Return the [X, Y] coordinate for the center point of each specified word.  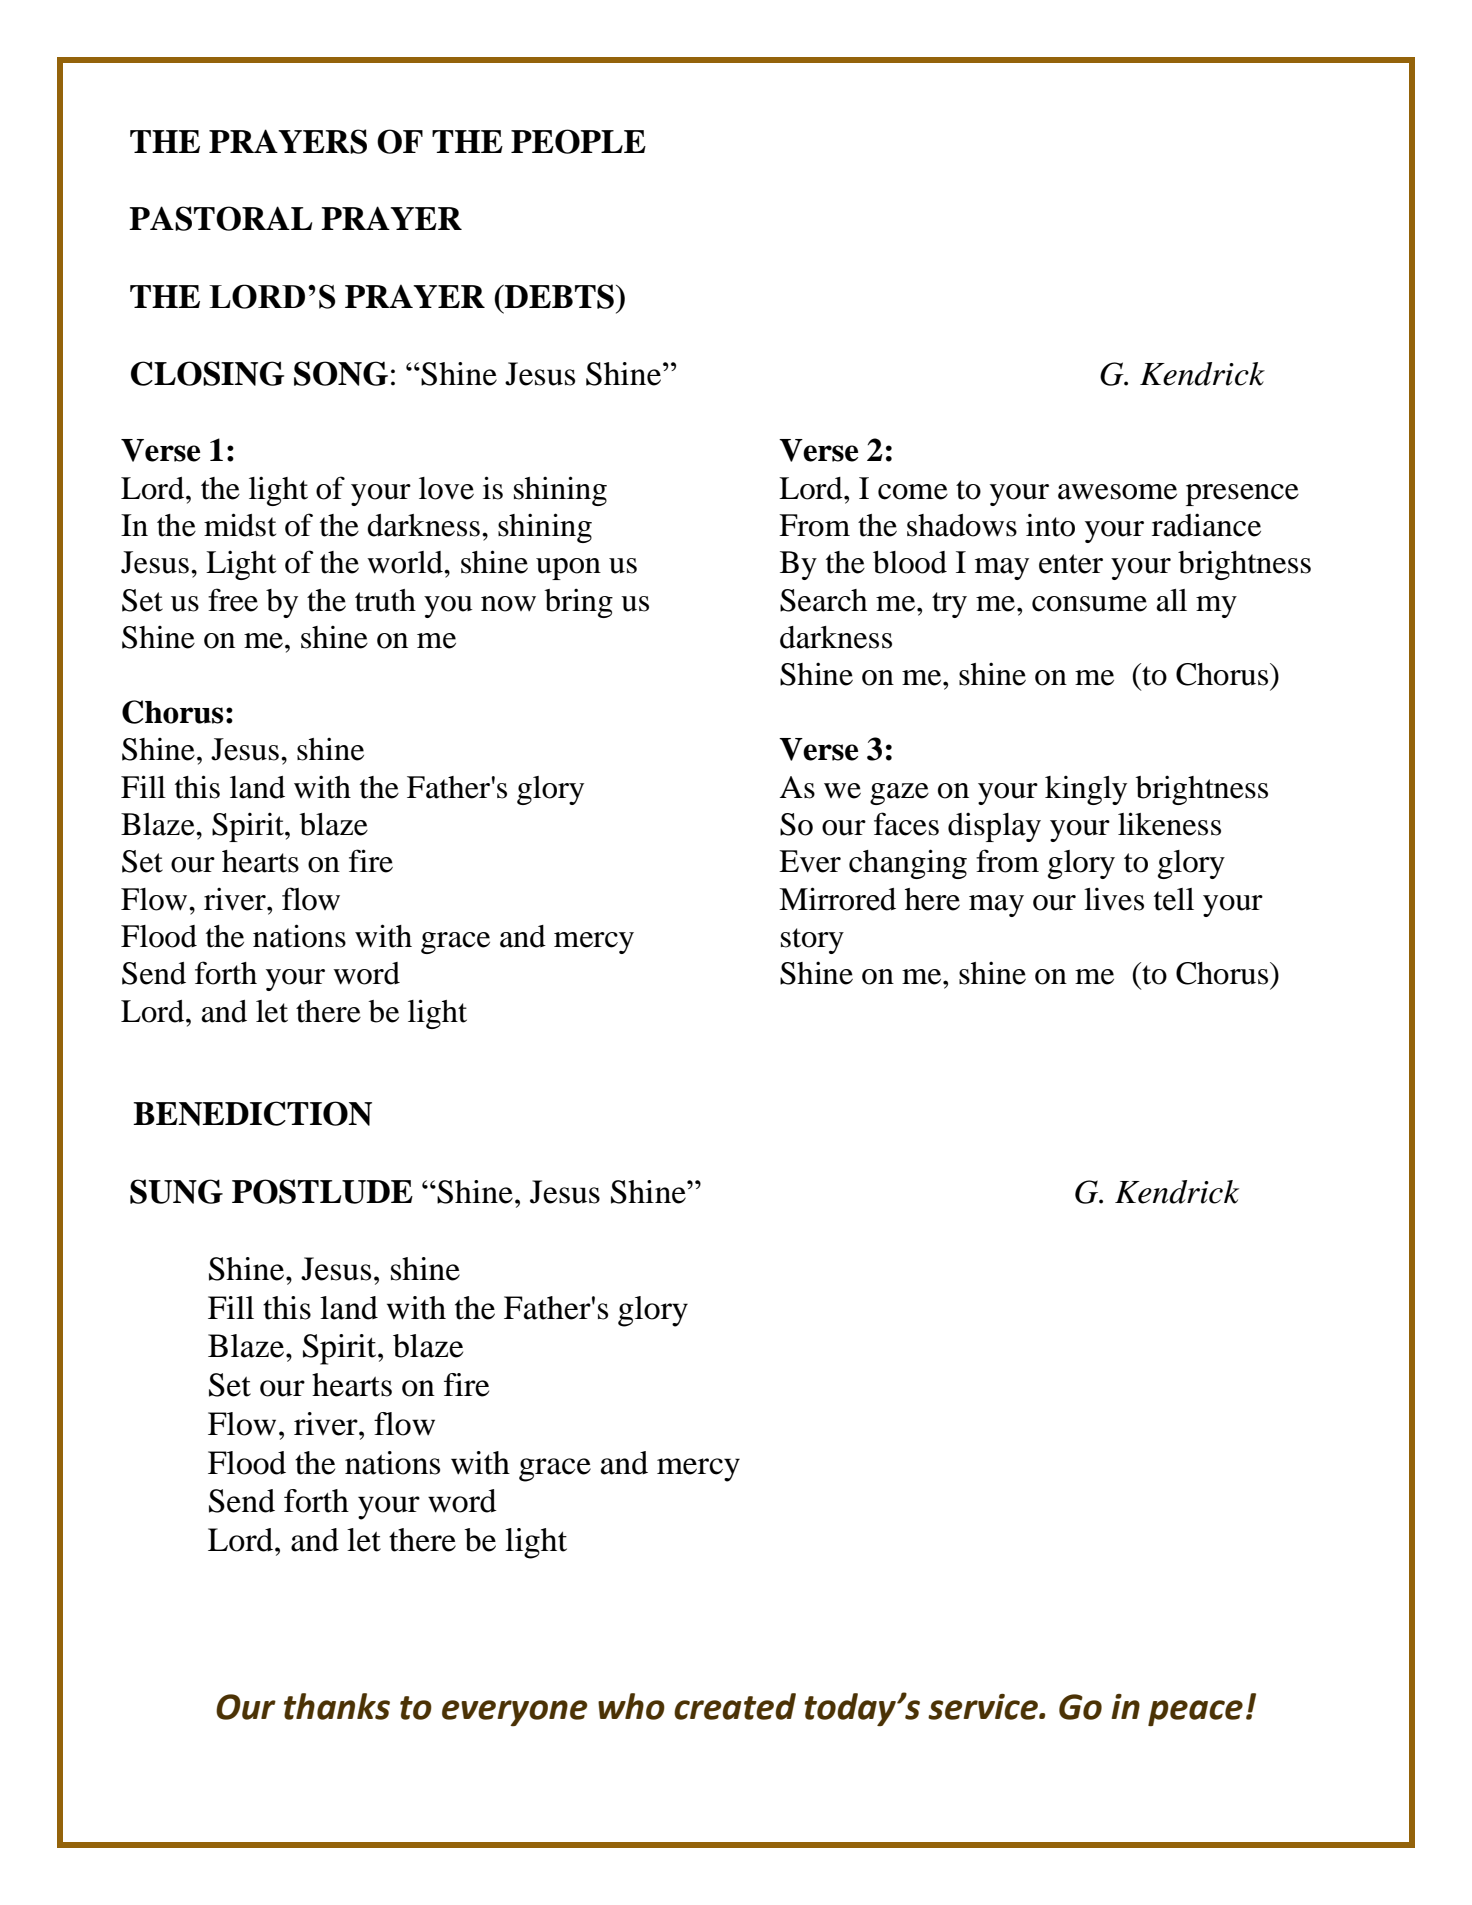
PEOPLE [578, 141]
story [812, 941]
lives [1114, 899]
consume [1089, 604]
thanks [337, 1706]
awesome [1117, 492]
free [233, 600]
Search [823, 600]
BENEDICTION [252, 1113]
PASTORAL [220, 218]
